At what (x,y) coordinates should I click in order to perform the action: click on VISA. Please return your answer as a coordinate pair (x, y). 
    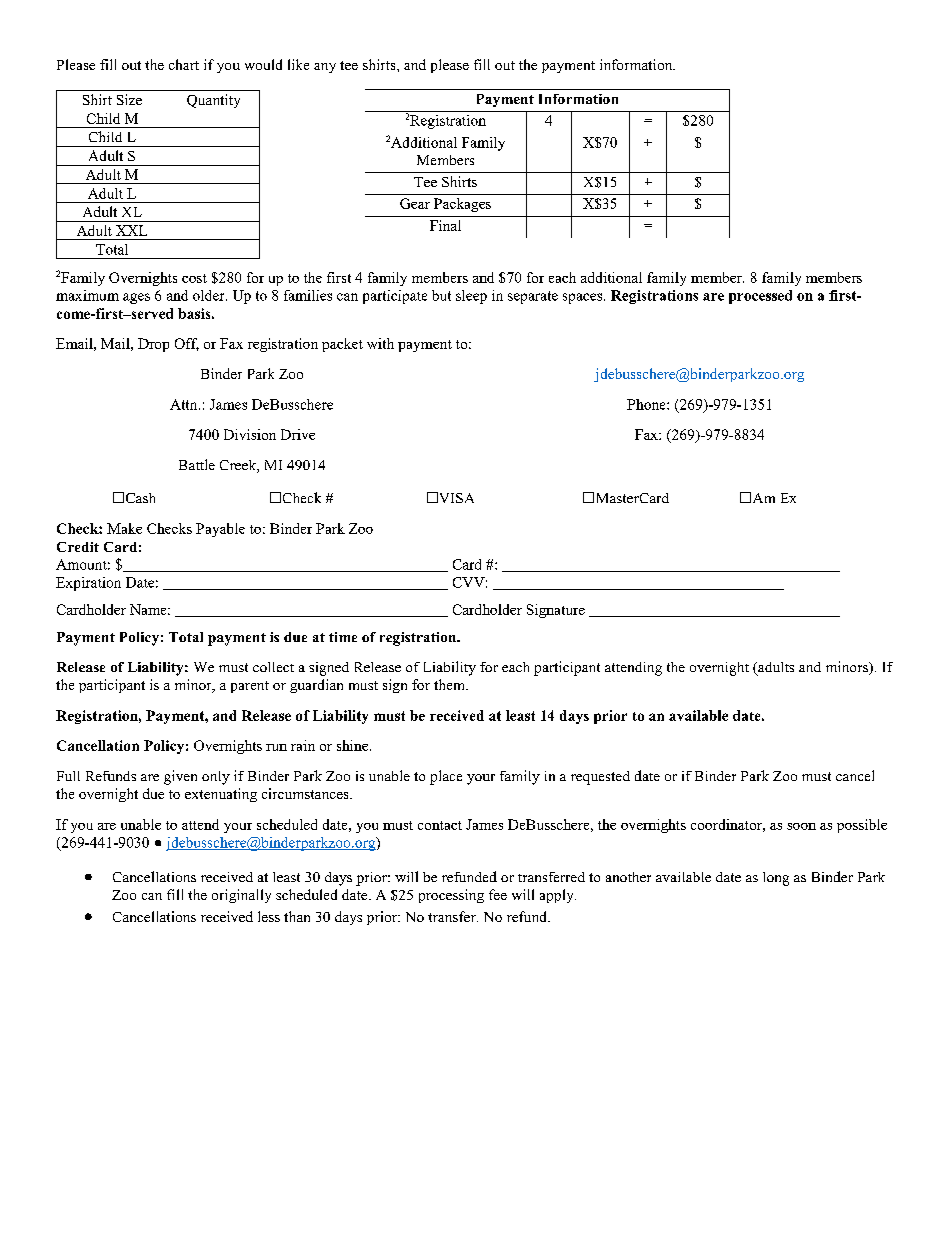
    Looking at the image, I should click on (455, 497).
